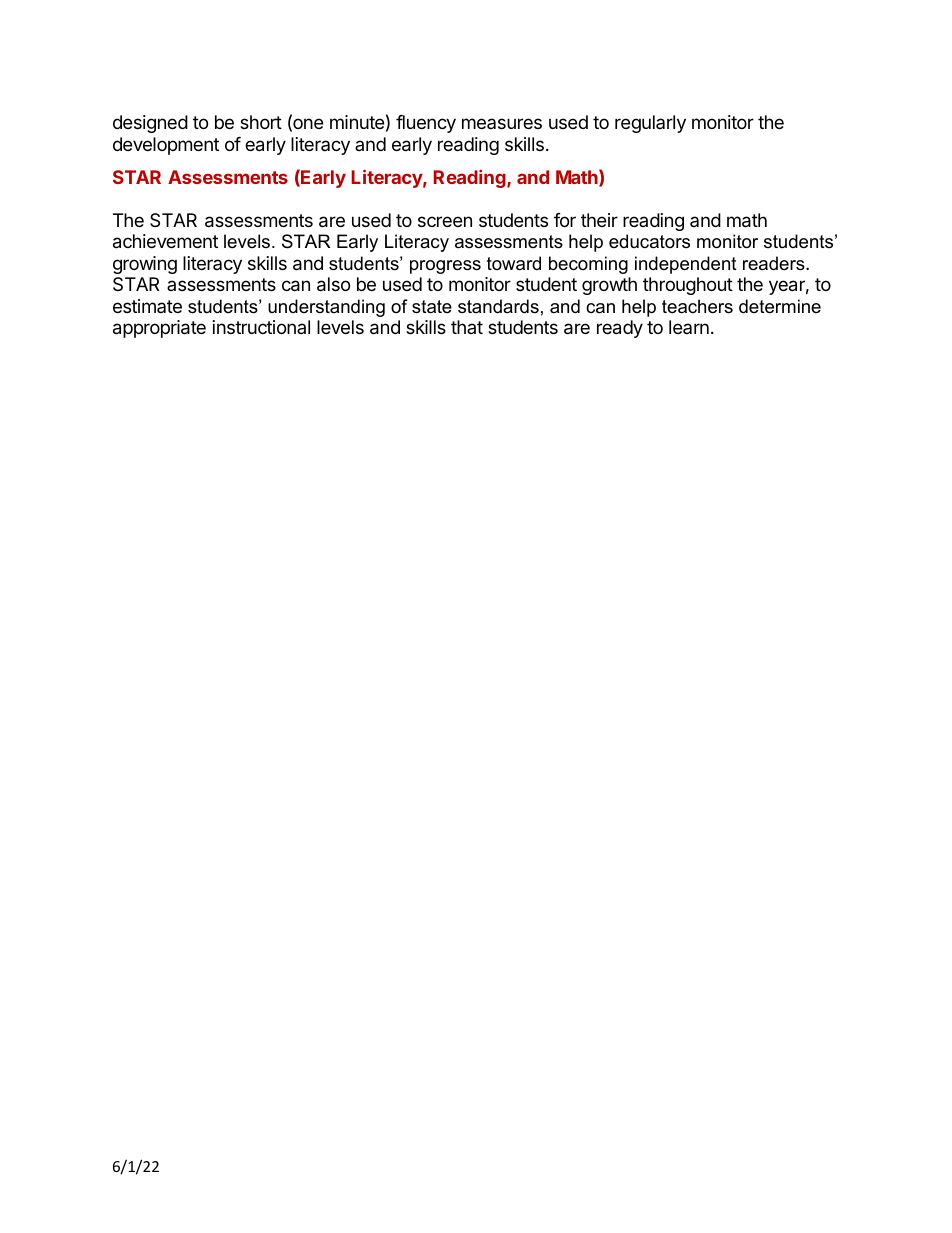 The height and width of the image is (1233, 952). What do you see at coordinates (649, 241) in the image?
I see `educators` at bounding box center [649, 241].
